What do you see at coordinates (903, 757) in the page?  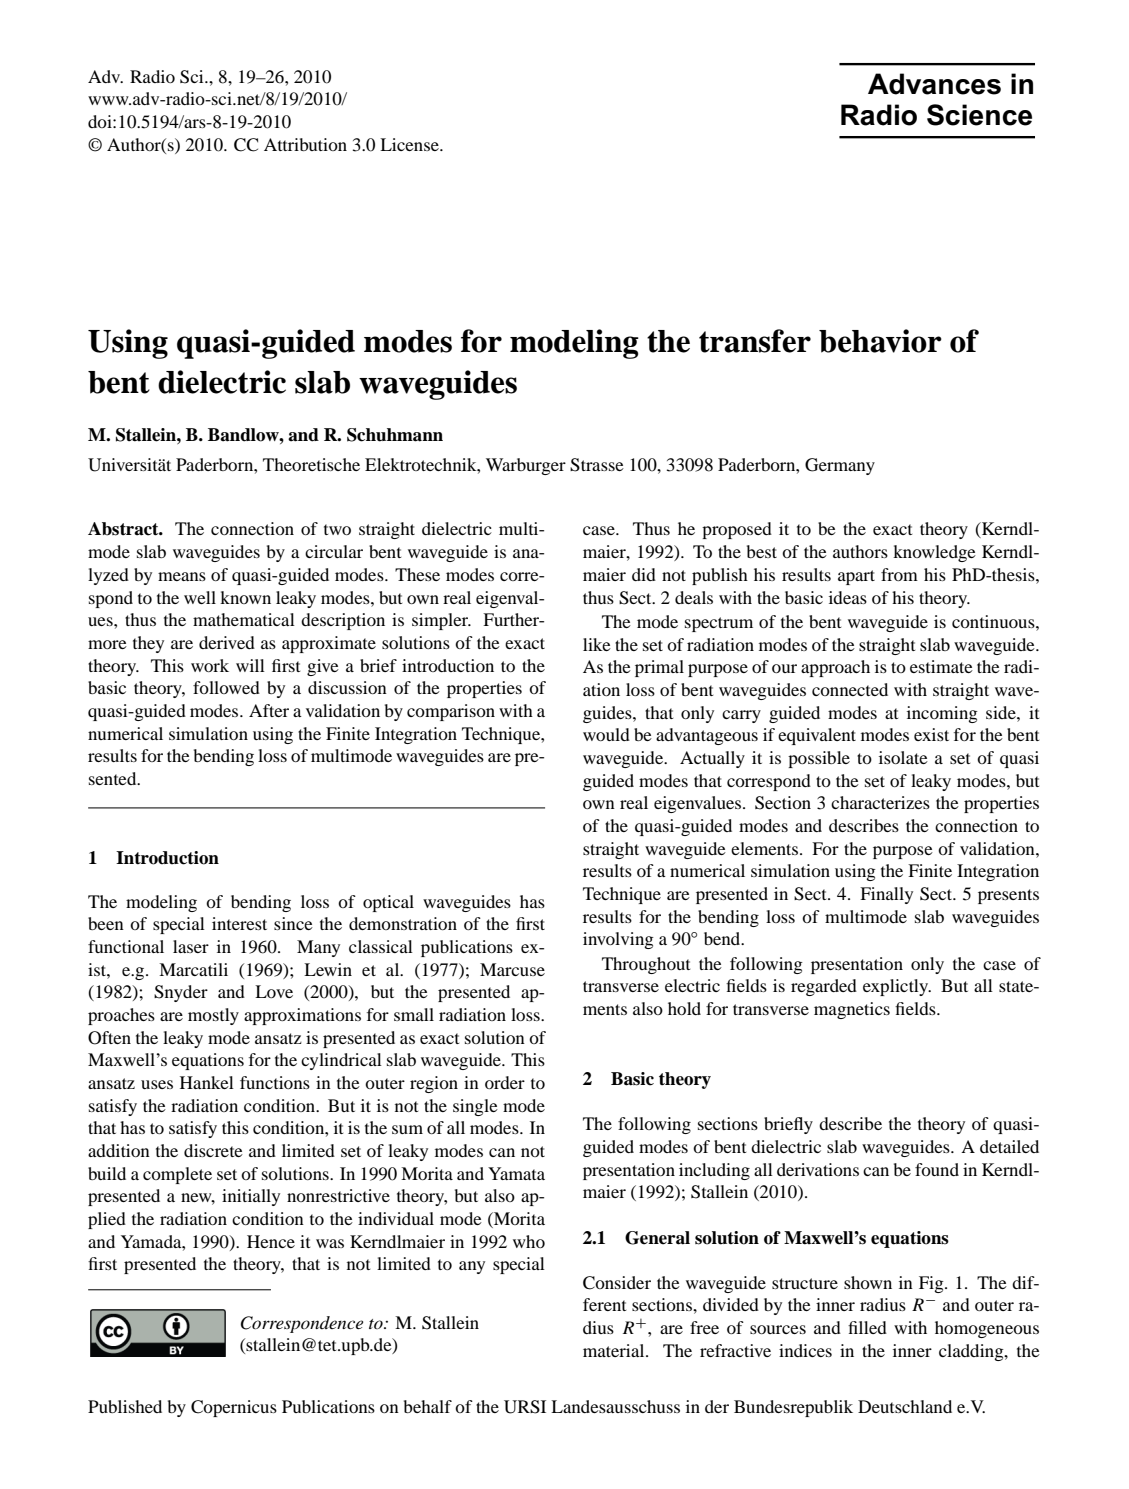 I see `isolate` at bounding box center [903, 757].
